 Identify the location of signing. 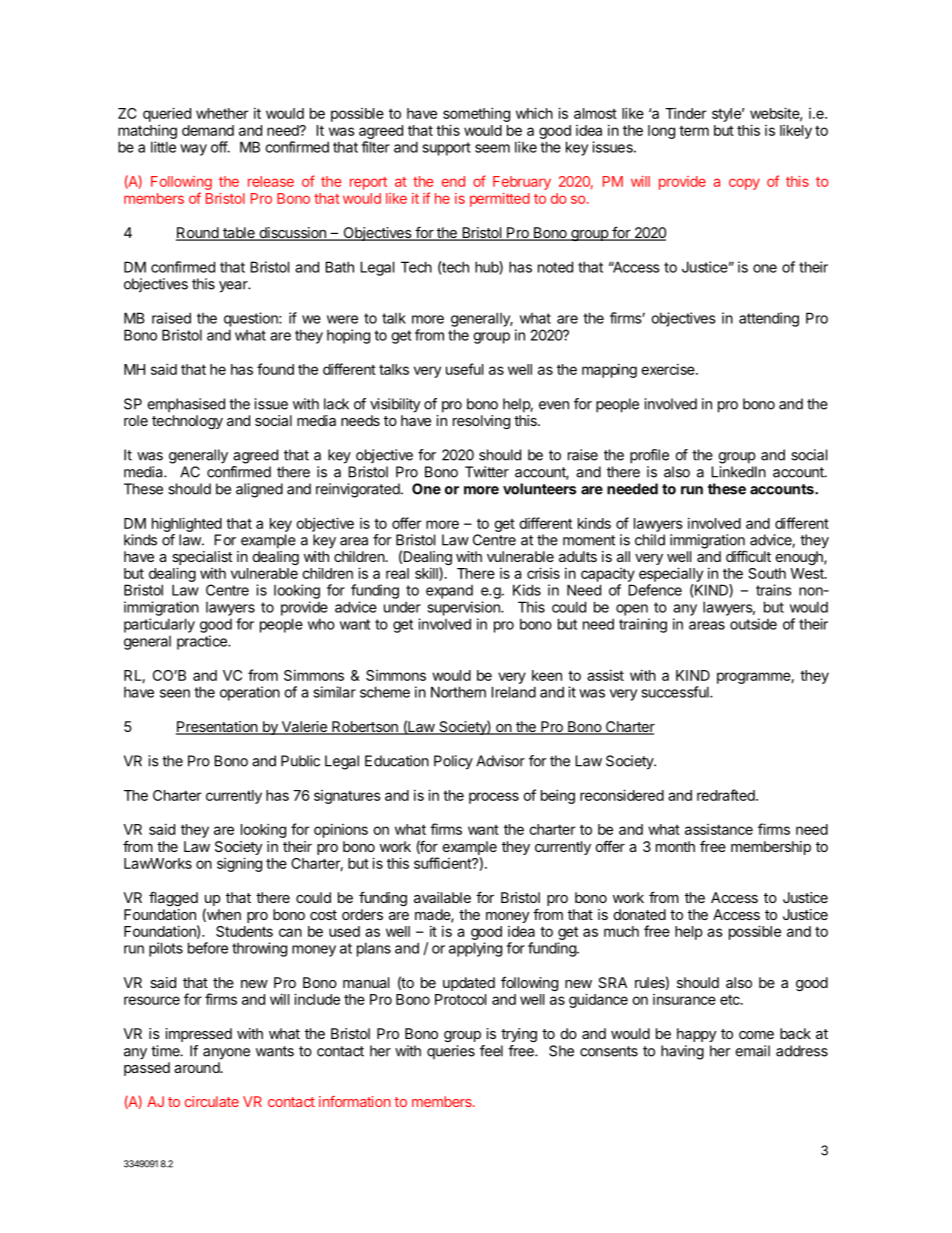
(239, 864).
